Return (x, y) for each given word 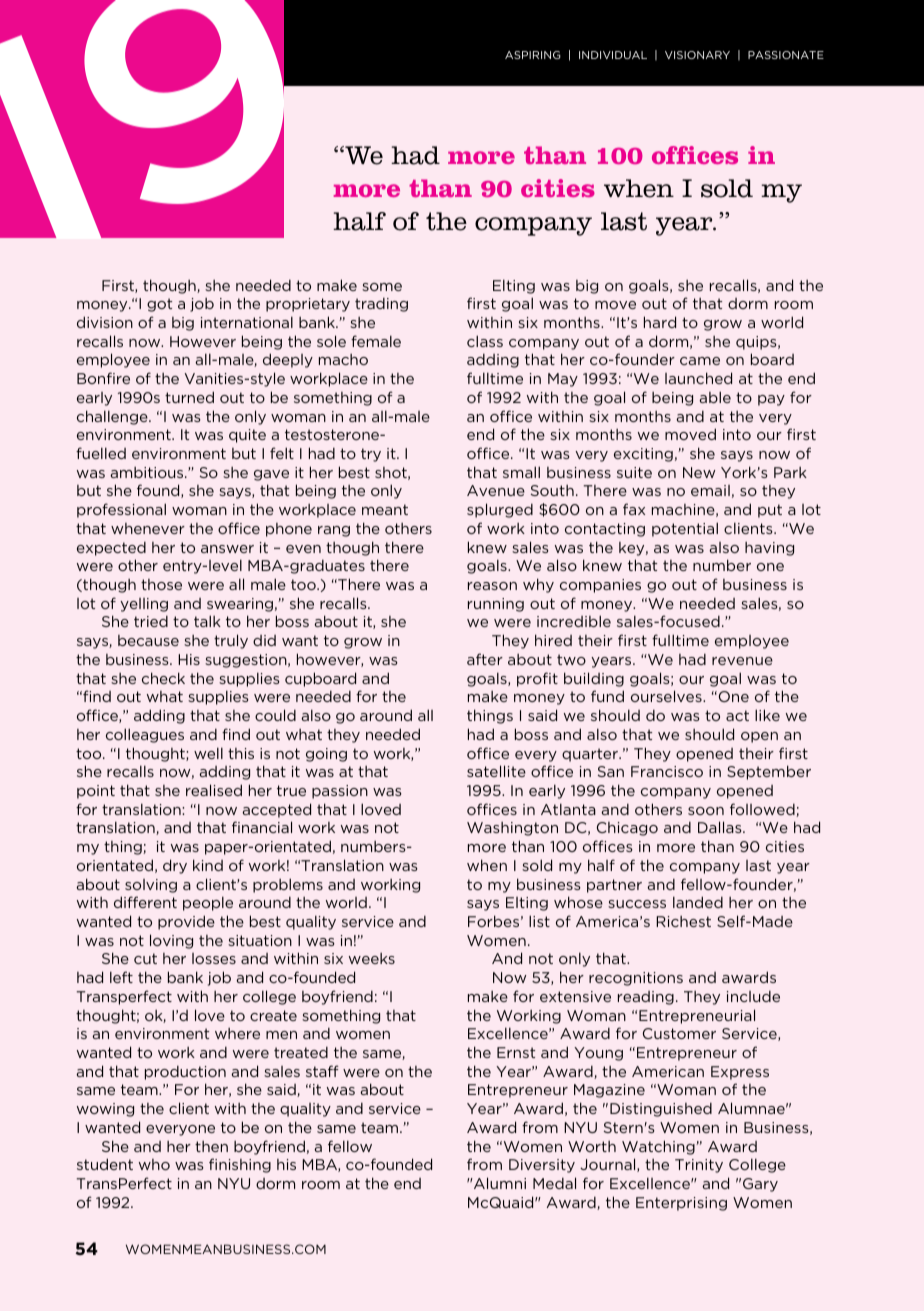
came (700, 361)
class (485, 341)
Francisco (667, 771)
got (159, 305)
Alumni (499, 1183)
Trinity (699, 1166)
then (211, 1146)
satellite (496, 771)
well (208, 753)
